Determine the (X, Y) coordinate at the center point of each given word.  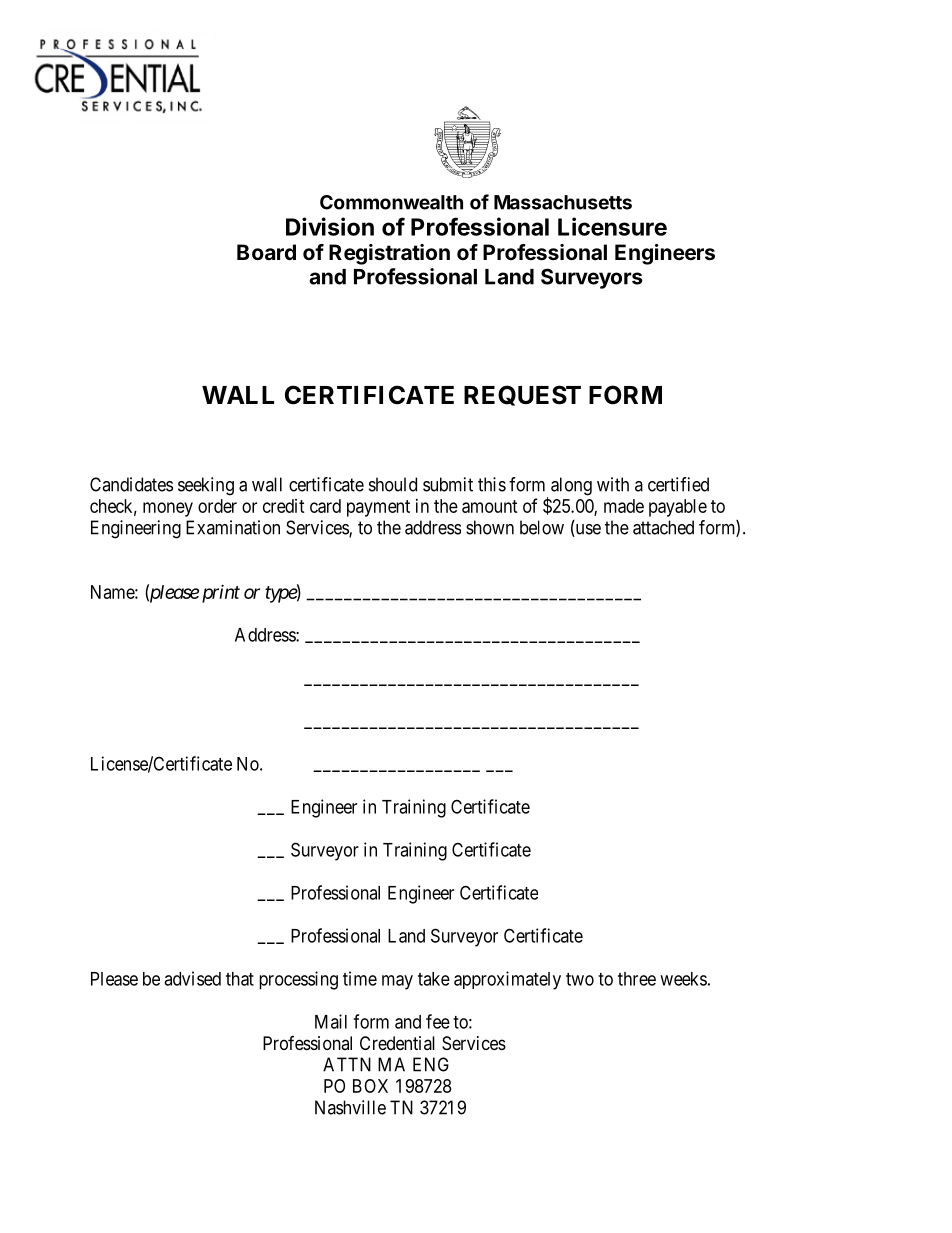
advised (192, 978)
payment (378, 508)
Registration (389, 254)
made (624, 506)
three (637, 979)
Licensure (612, 226)
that (240, 979)
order (217, 506)
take (434, 979)
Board (266, 252)
